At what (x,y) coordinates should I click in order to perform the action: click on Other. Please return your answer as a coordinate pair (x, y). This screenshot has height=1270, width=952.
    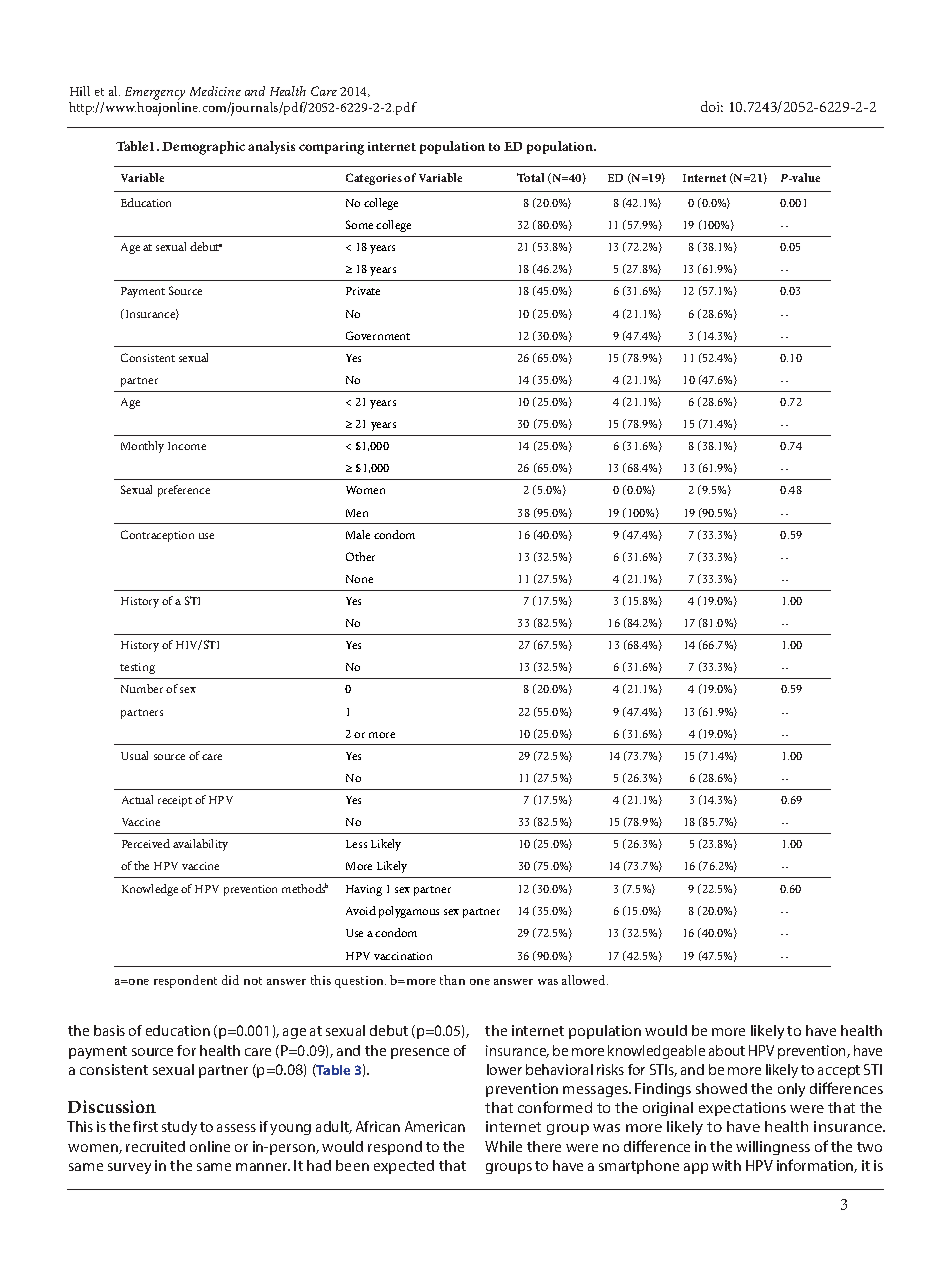
    Looking at the image, I should click on (360, 556).
